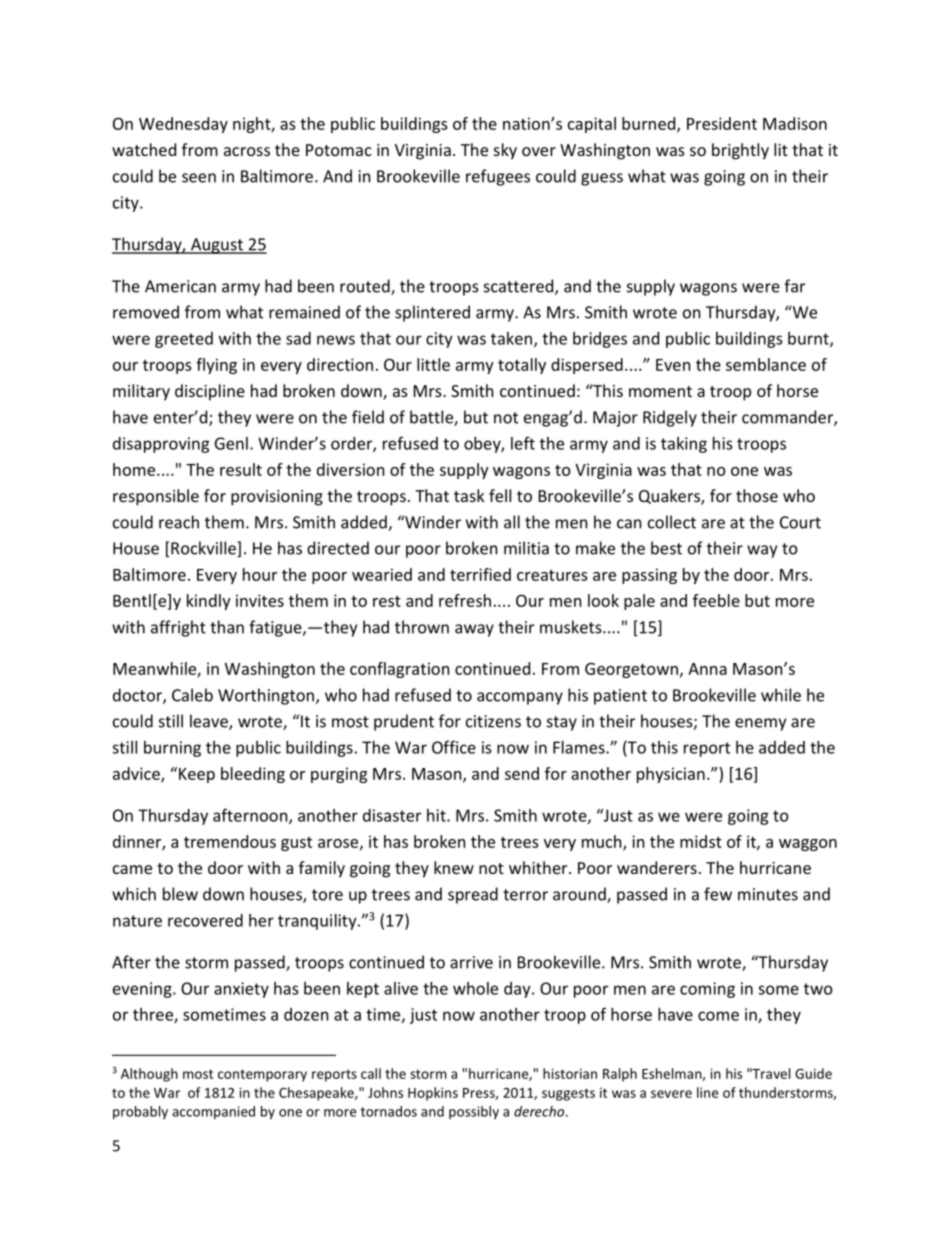  Describe the element at coordinates (474, 630) in the document. I see `away` at that location.
